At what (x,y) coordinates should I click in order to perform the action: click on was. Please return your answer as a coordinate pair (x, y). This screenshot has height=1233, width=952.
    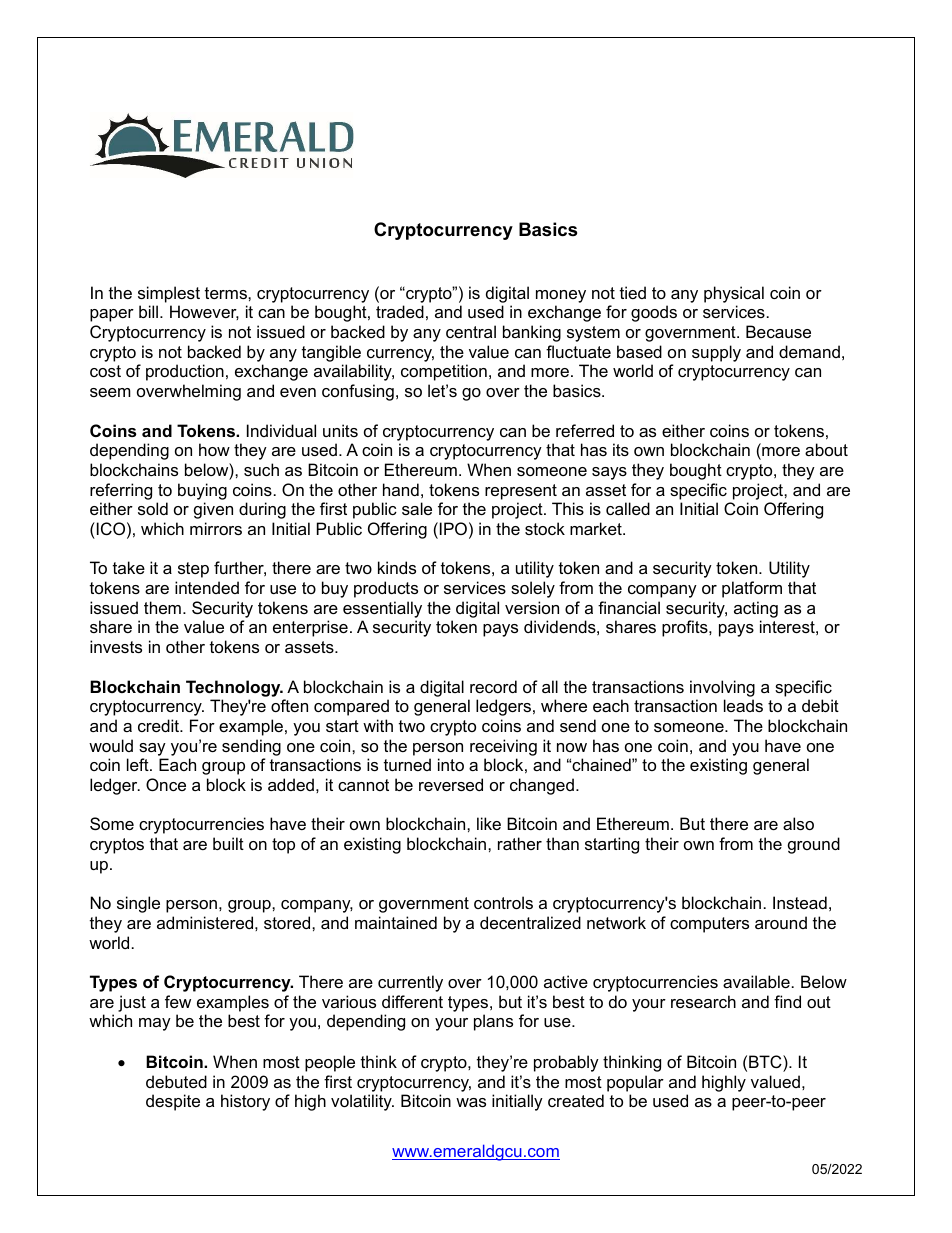
    Looking at the image, I should click on (471, 1102).
